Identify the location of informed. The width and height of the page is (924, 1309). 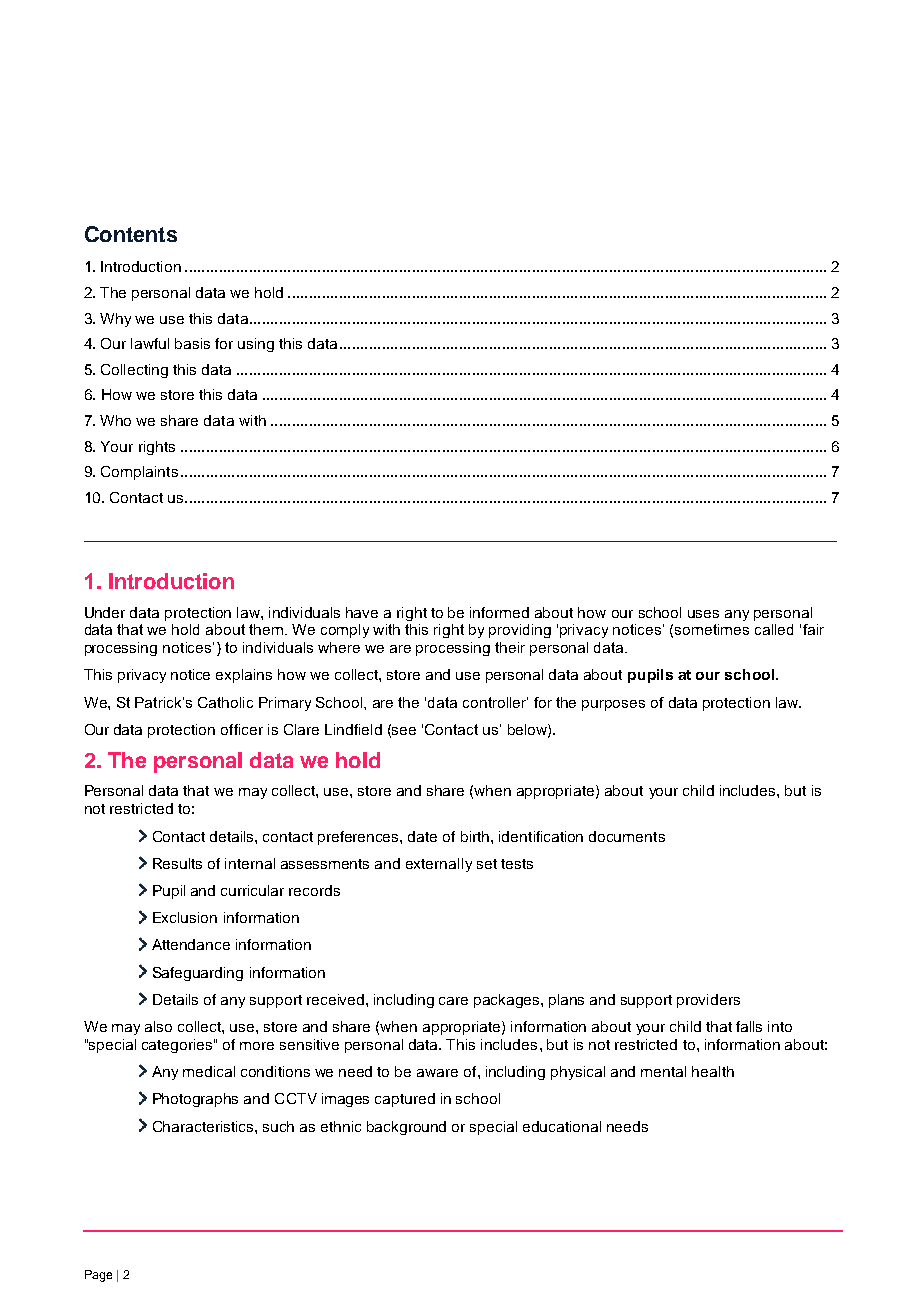
(499, 612).
